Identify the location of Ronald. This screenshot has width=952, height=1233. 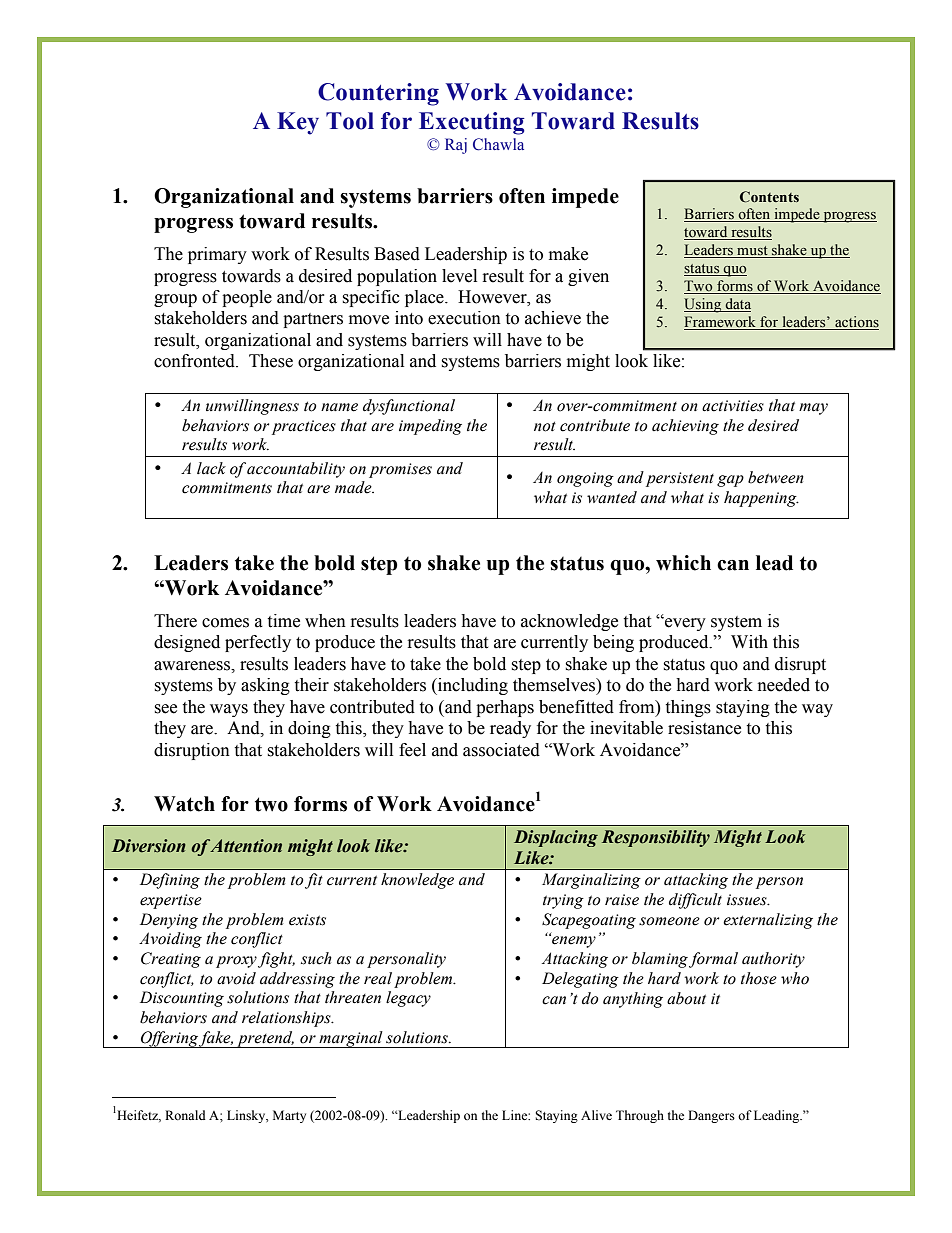
(185, 1115).
